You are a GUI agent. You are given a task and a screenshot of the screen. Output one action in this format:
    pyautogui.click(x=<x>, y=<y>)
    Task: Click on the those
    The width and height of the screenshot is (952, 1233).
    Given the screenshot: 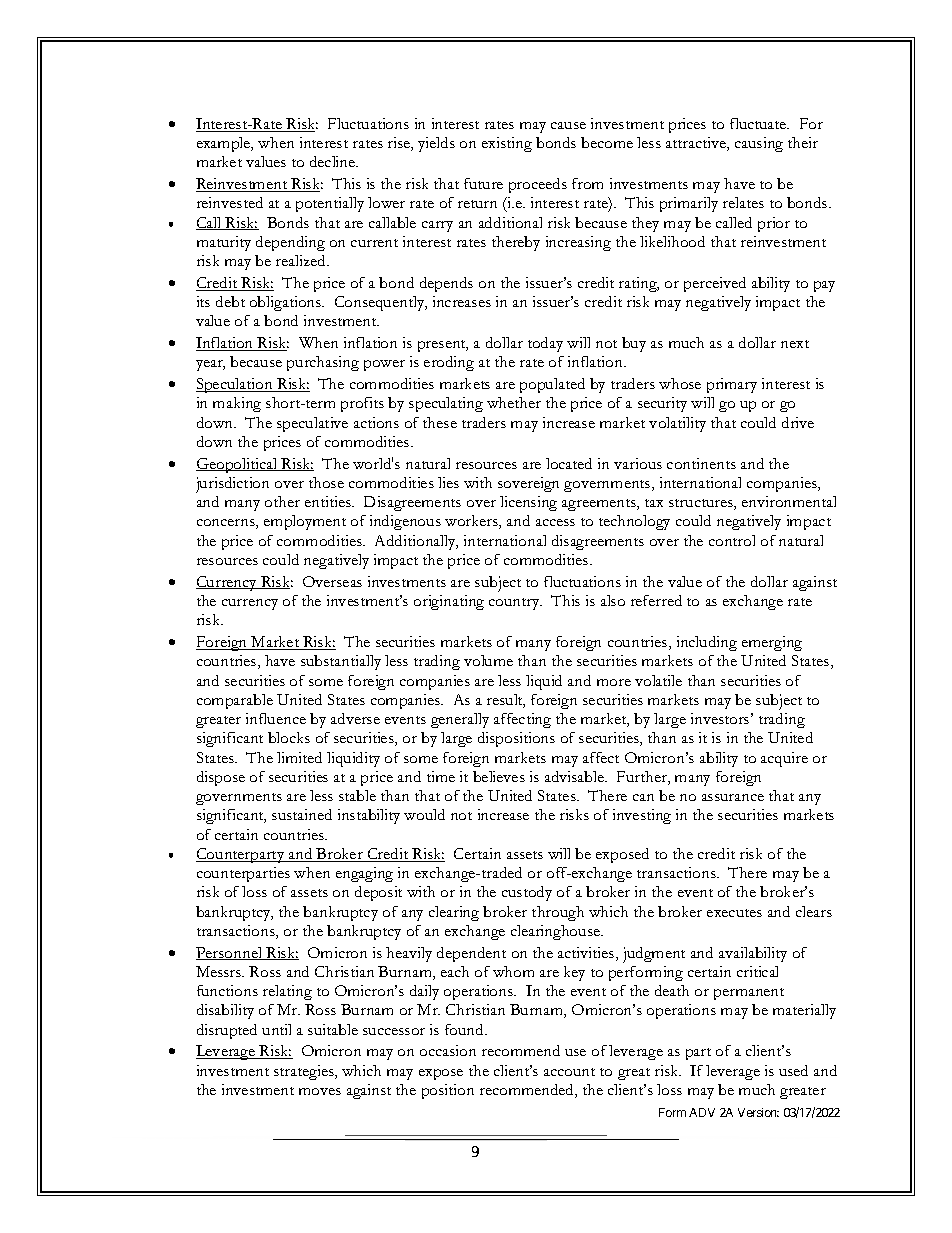 What is the action you would take?
    pyautogui.click(x=326, y=482)
